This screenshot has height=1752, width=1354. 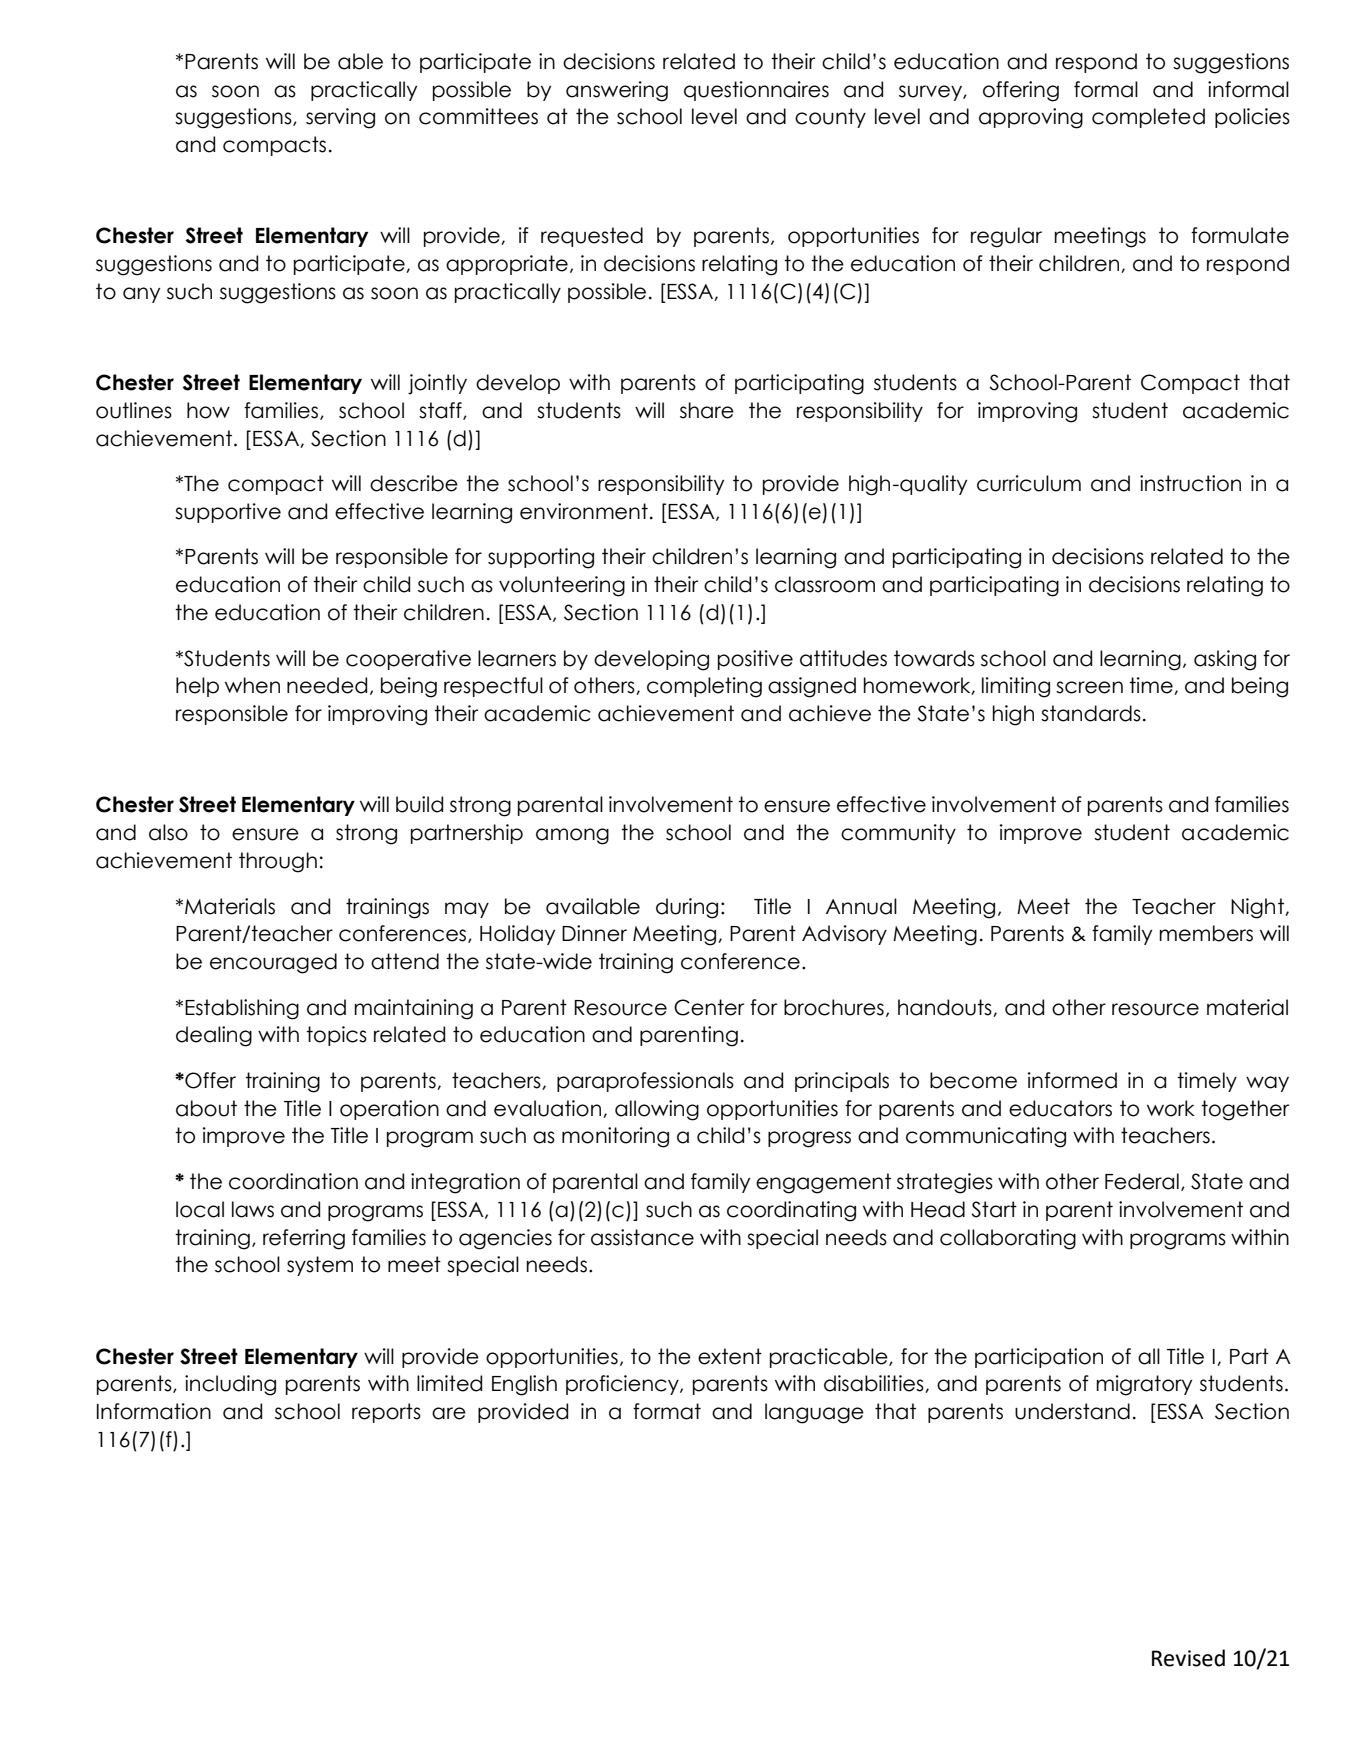 What do you see at coordinates (1142, 1181) in the screenshot?
I see `Federal` at bounding box center [1142, 1181].
